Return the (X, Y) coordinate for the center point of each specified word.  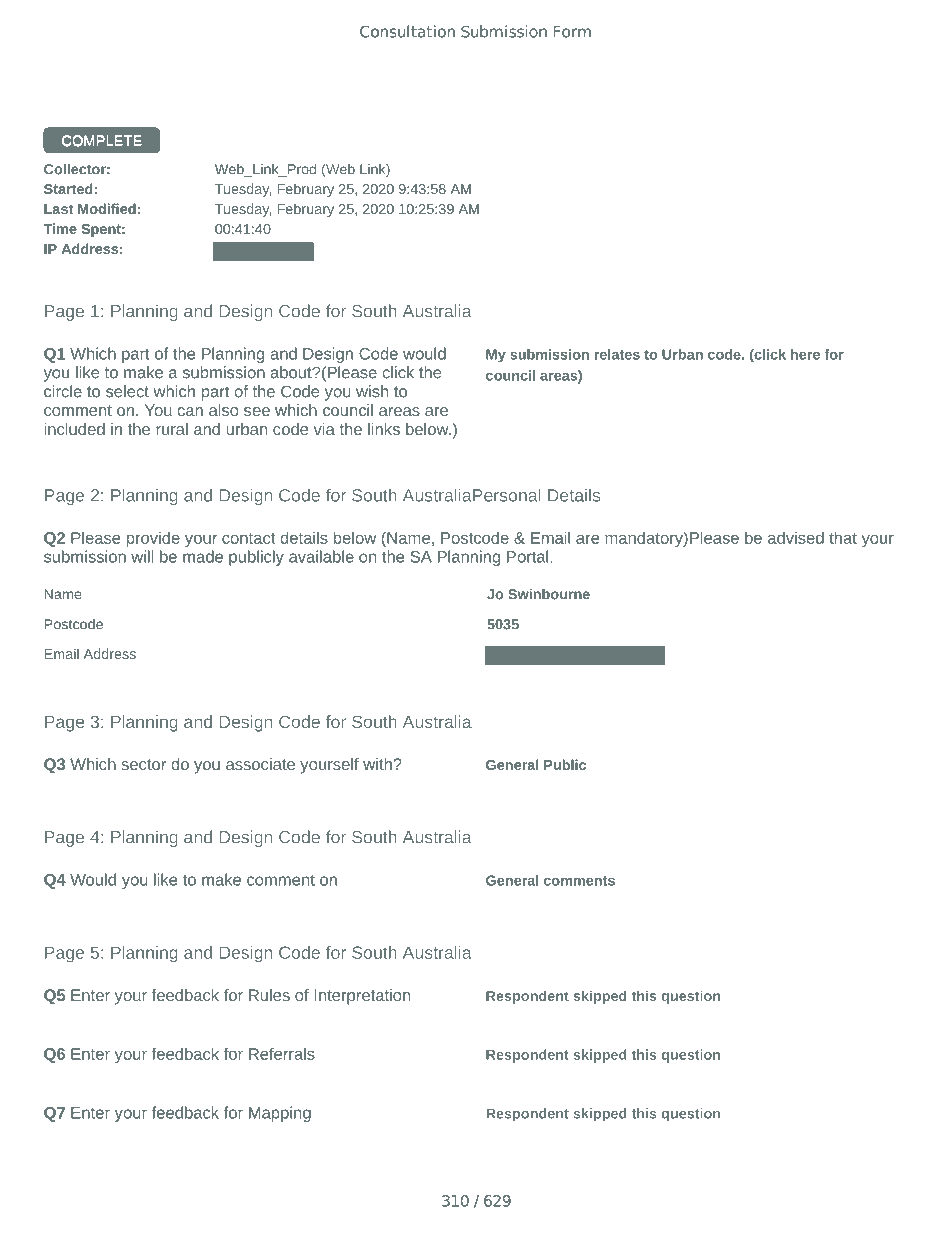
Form (572, 32)
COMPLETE (102, 141)
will (142, 556)
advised (796, 537)
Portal (527, 556)
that (843, 537)
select (127, 391)
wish (372, 391)
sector (143, 764)
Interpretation (362, 997)
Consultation (407, 31)
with (378, 764)
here (805, 354)
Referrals (282, 1053)
